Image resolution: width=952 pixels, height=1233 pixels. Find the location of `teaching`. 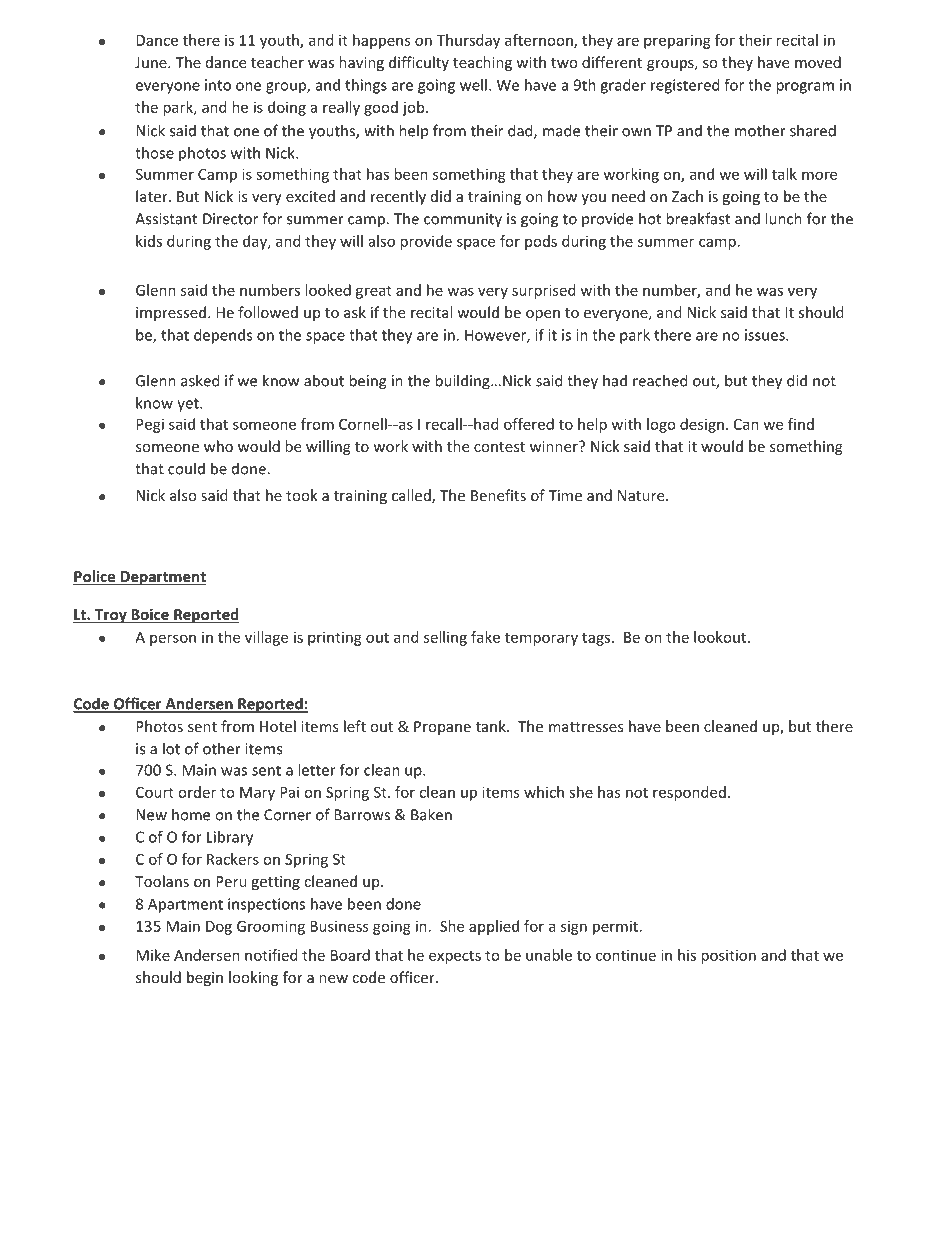

teaching is located at coordinates (482, 63).
